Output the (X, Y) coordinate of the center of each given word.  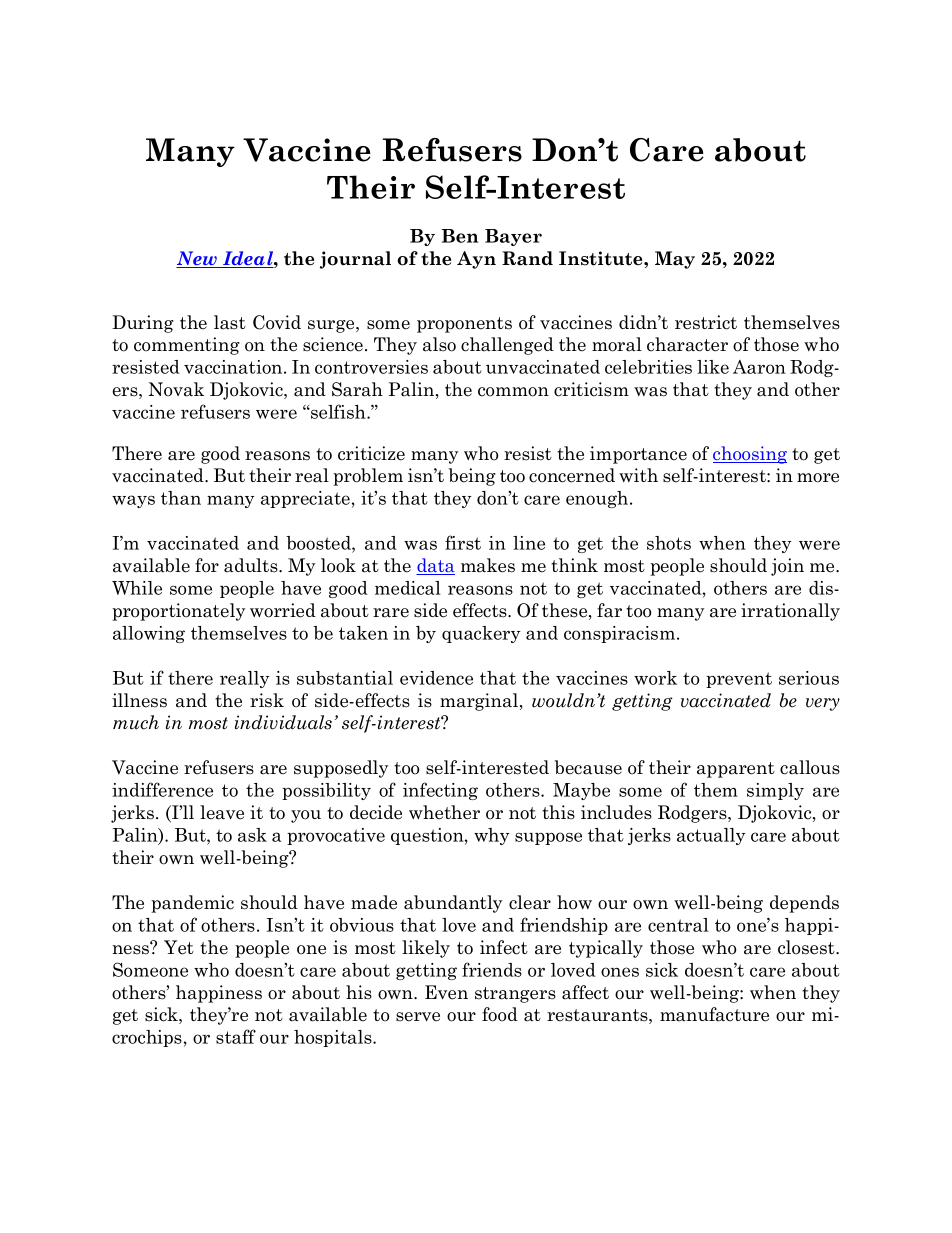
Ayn (476, 260)
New (197, 259)
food (500, 1014)
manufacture (714, 1014)
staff (236, 1036)
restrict (706, 322)
